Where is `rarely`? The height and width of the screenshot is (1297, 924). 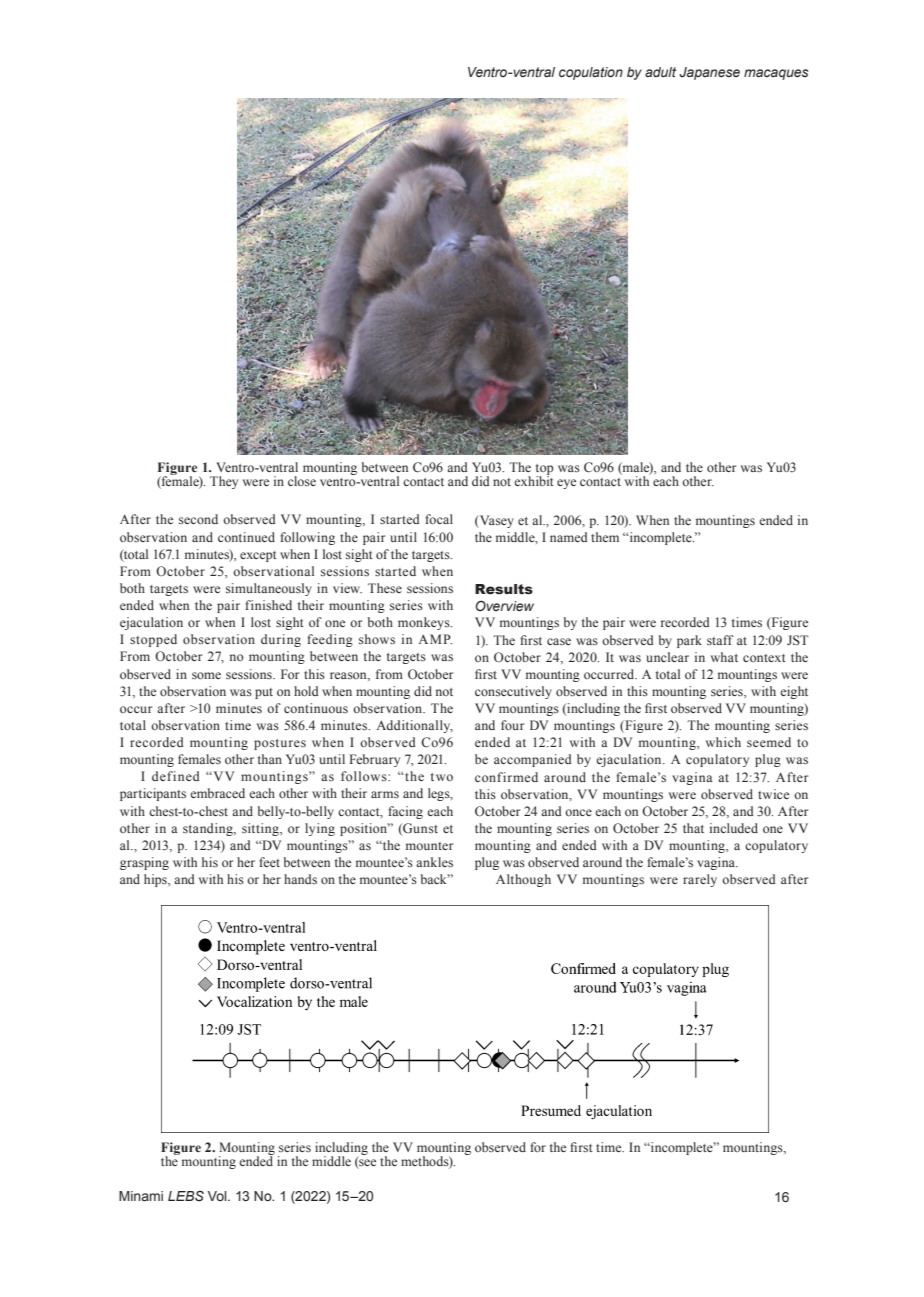 rarely is located at coordinates (700, 880).
